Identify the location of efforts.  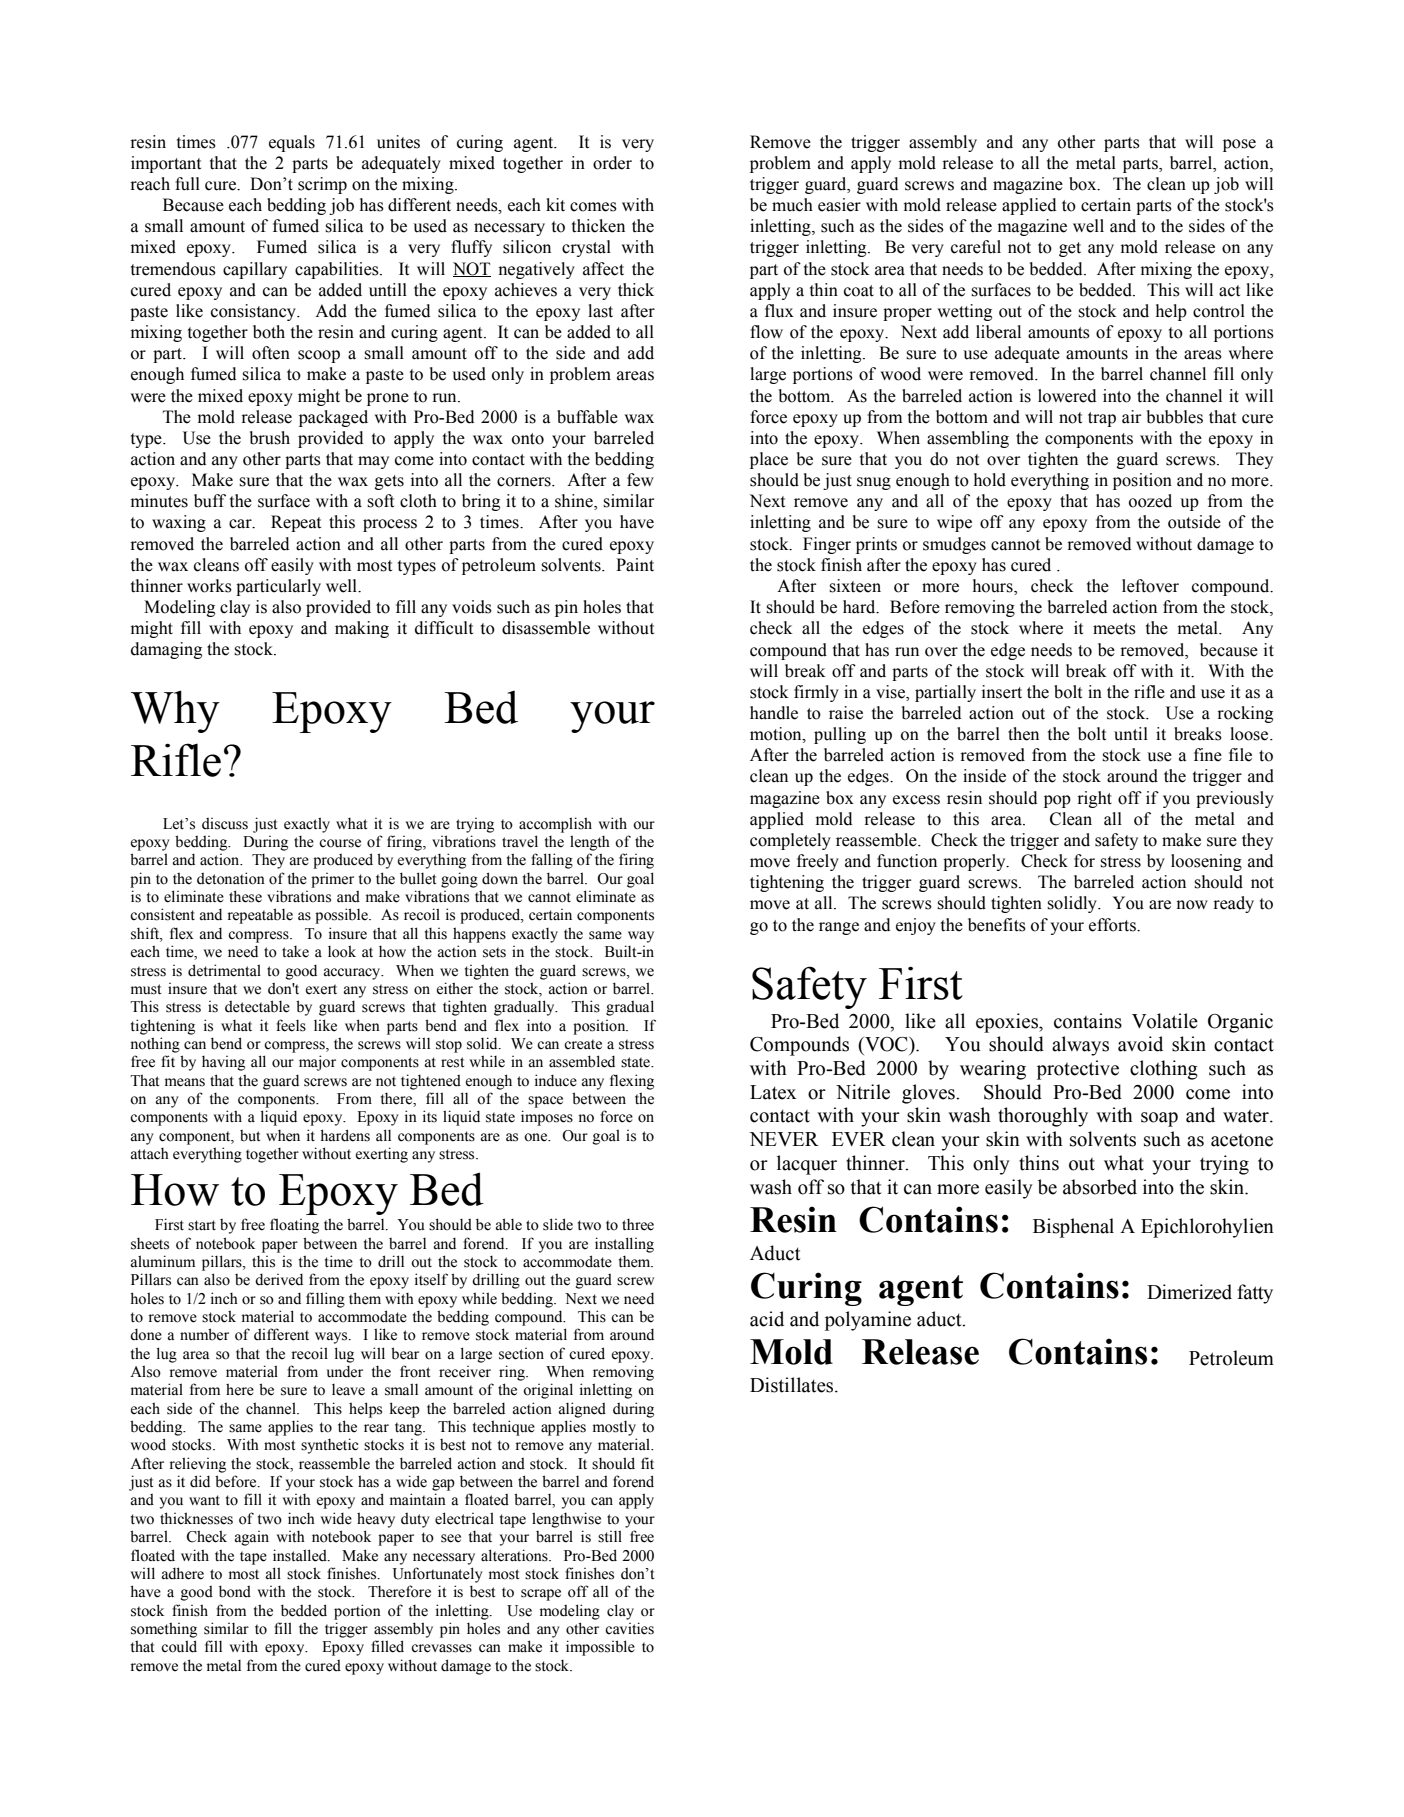
(1113, 925).
